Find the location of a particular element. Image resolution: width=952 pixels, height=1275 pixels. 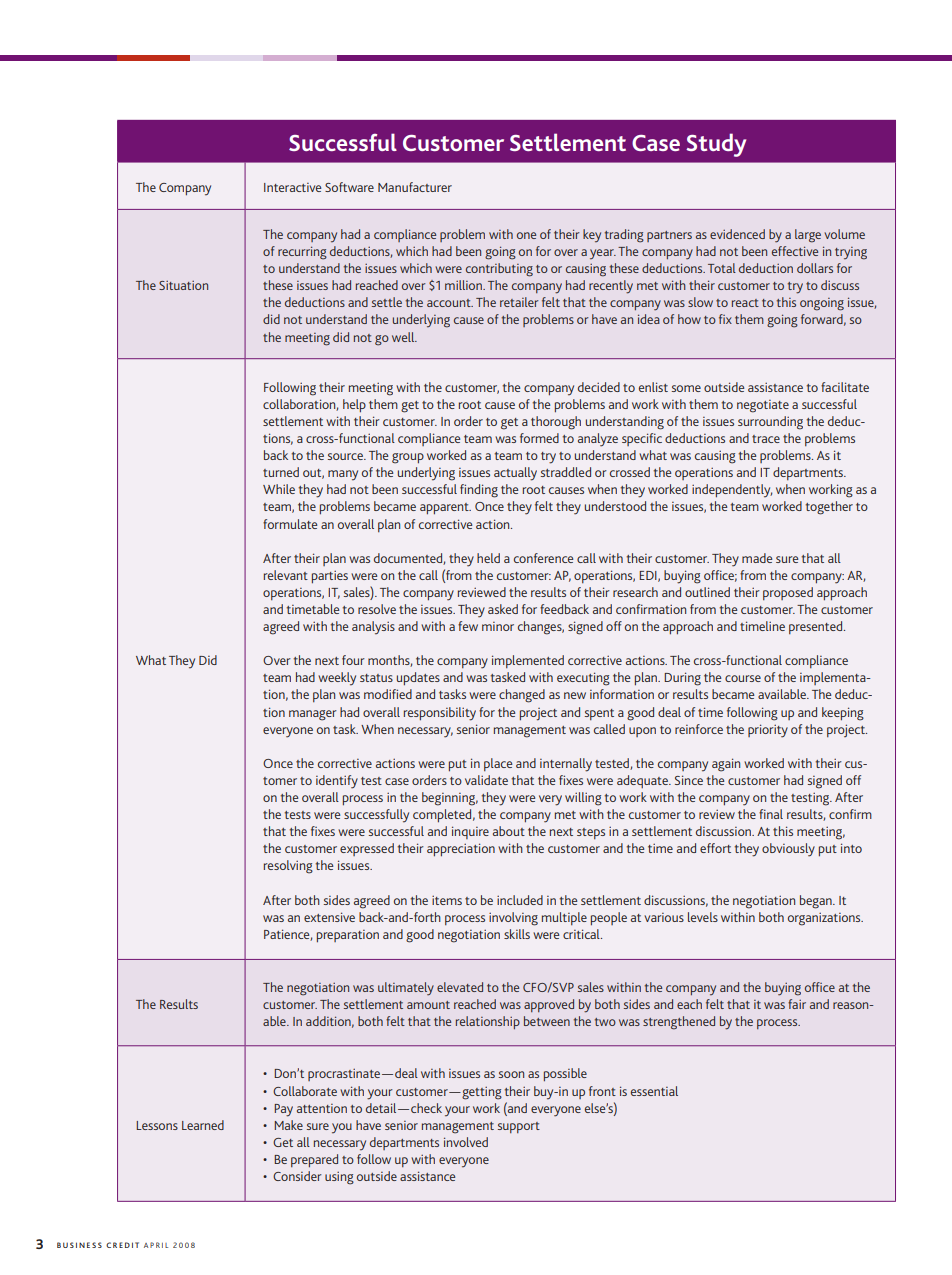

Manufacturer is located at coordinates (415, 187).
